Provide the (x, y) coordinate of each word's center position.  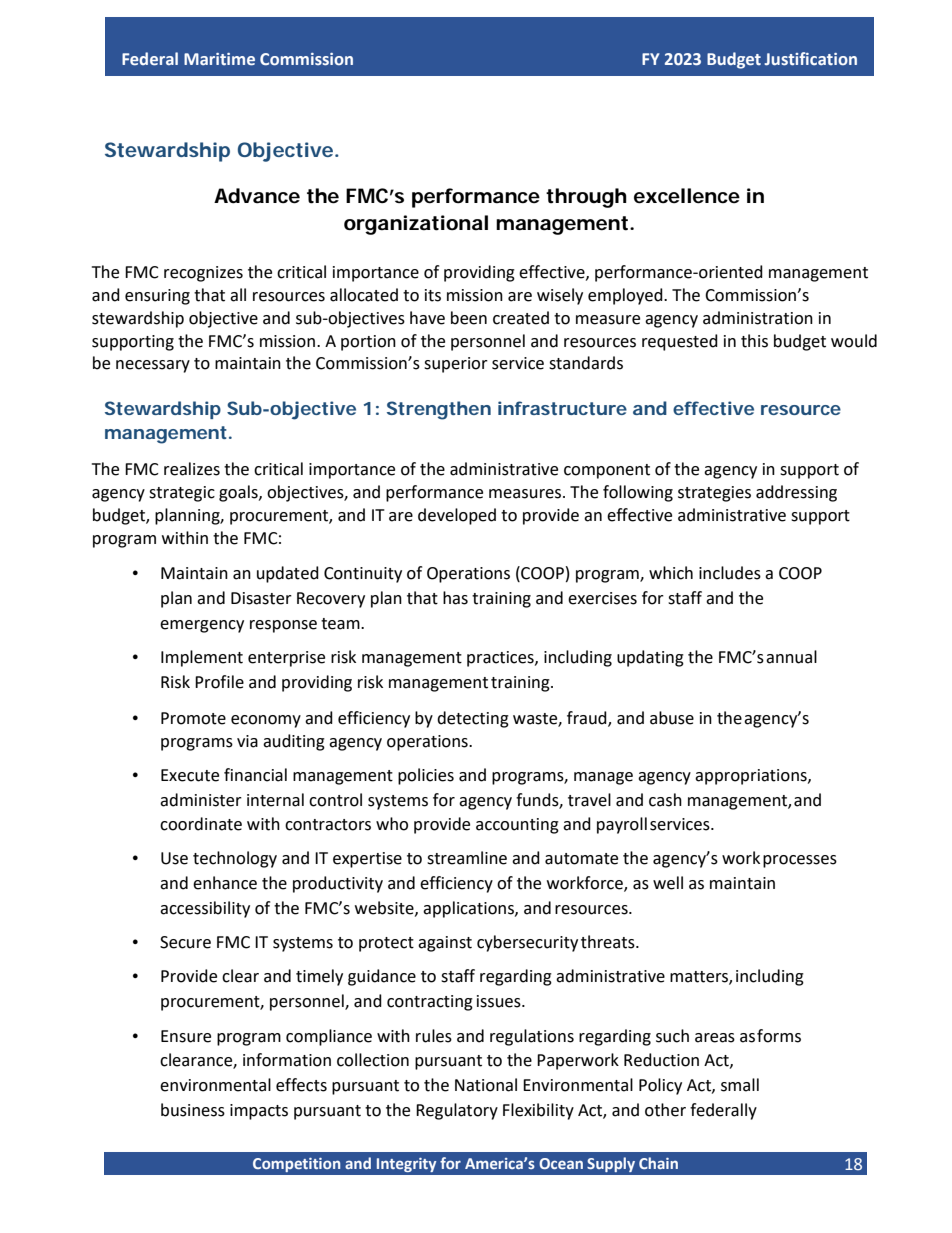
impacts (259, 1112)
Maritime (219, 59)
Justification (810, 59)
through (586, 198)
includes (730, 573)
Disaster (261, 598)
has (455, 598)
